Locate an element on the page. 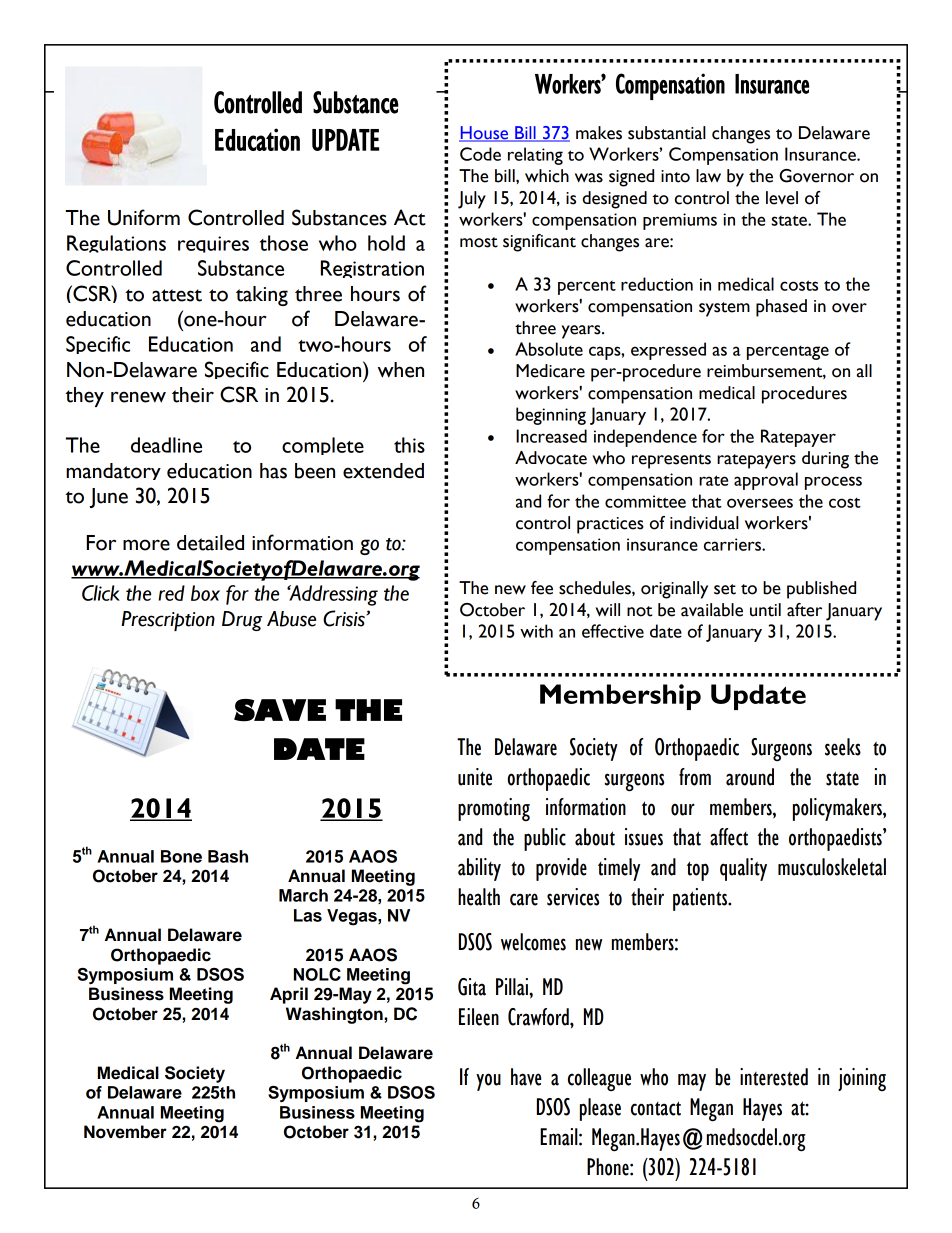  Advocate is located at coordinates (551, 458).
